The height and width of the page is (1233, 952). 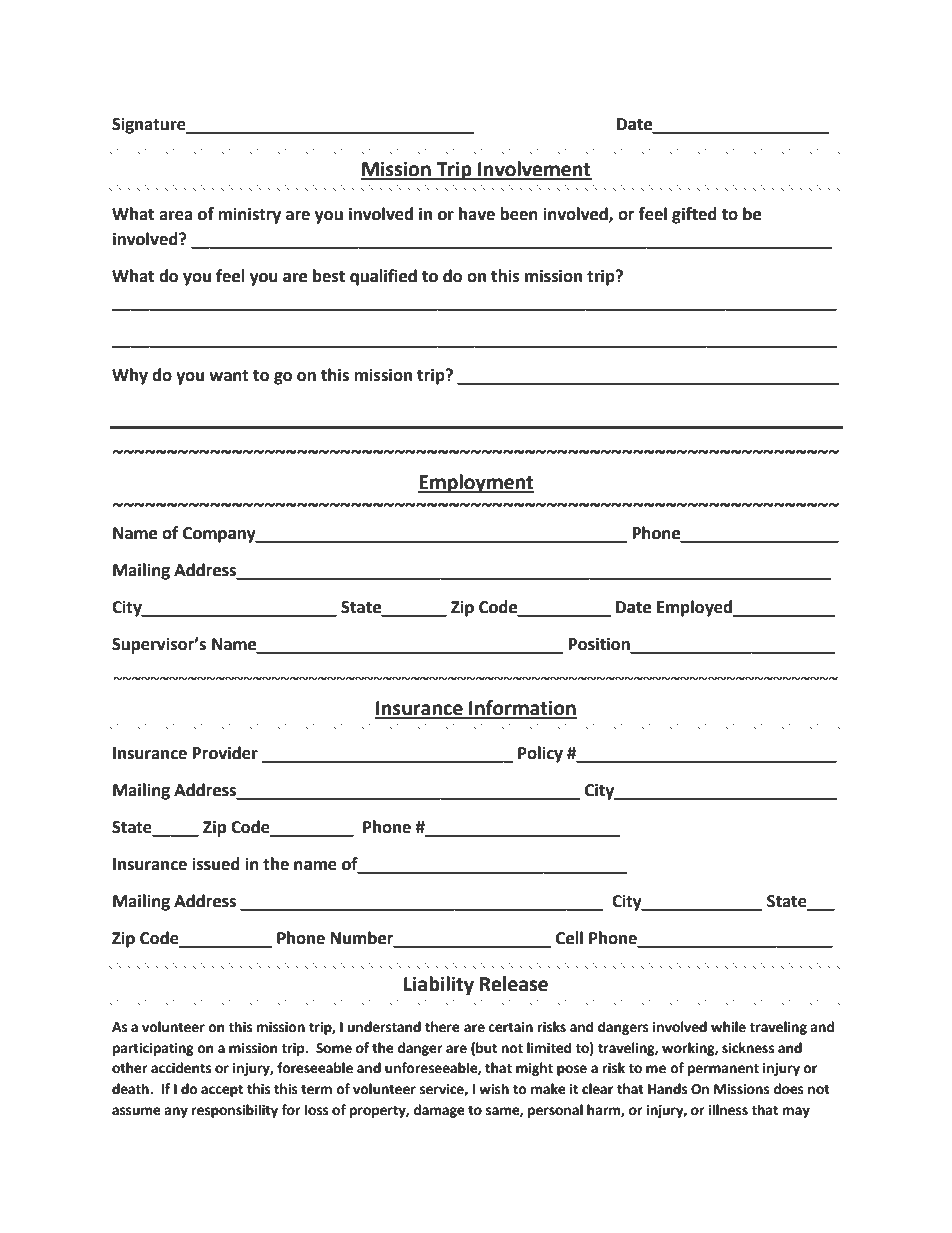 What do you see at coordinates (522, 709) in the page?
I see `Information` at bounding box center [522, 709].
